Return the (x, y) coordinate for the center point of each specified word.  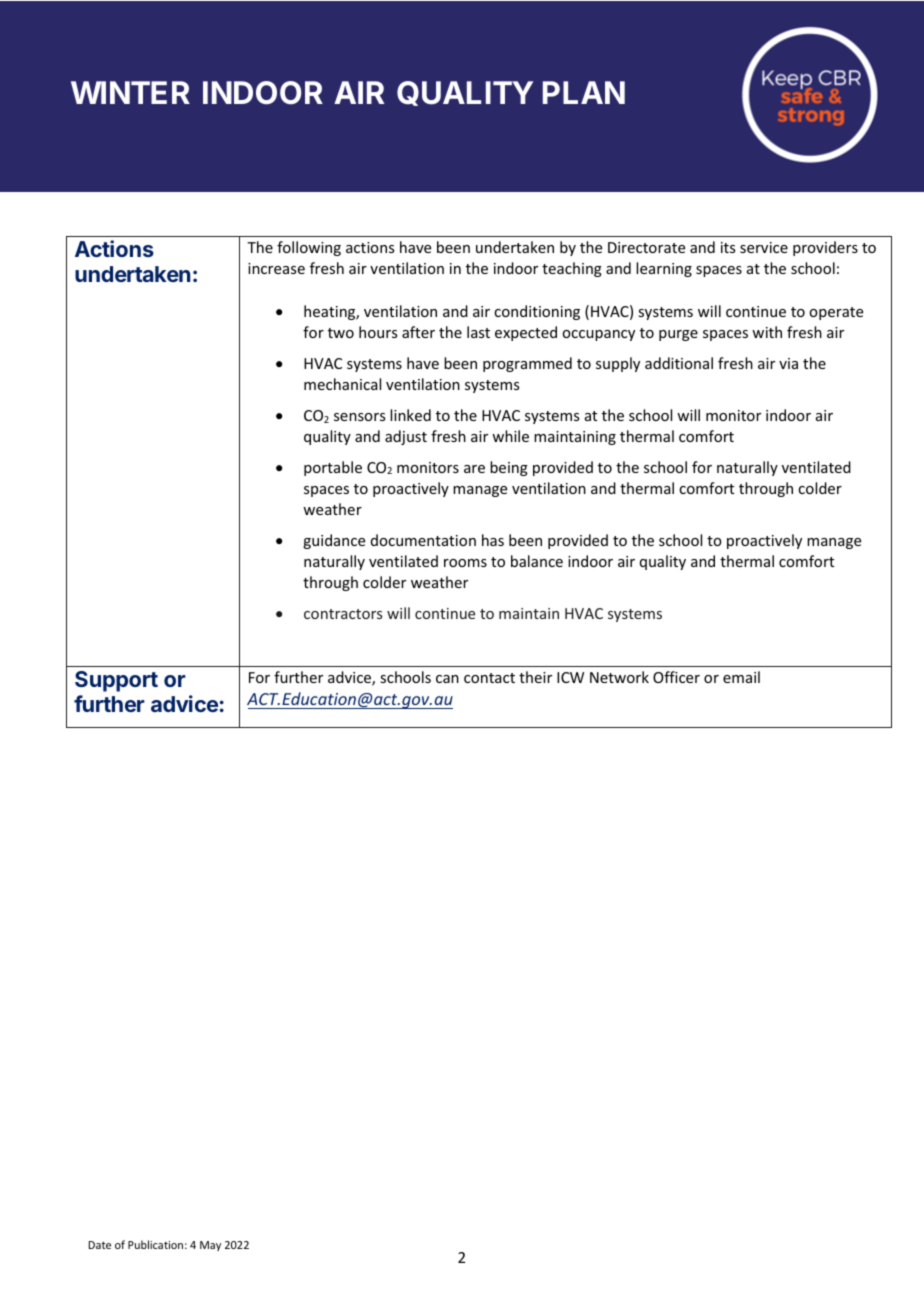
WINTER (130, 92)
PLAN (584, 92)
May (210, 1246)
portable (333, 468)
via (788, 363)
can (447, 679)
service (764, 247)
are (474, 469)
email (741, 677)
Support (116, 681)
